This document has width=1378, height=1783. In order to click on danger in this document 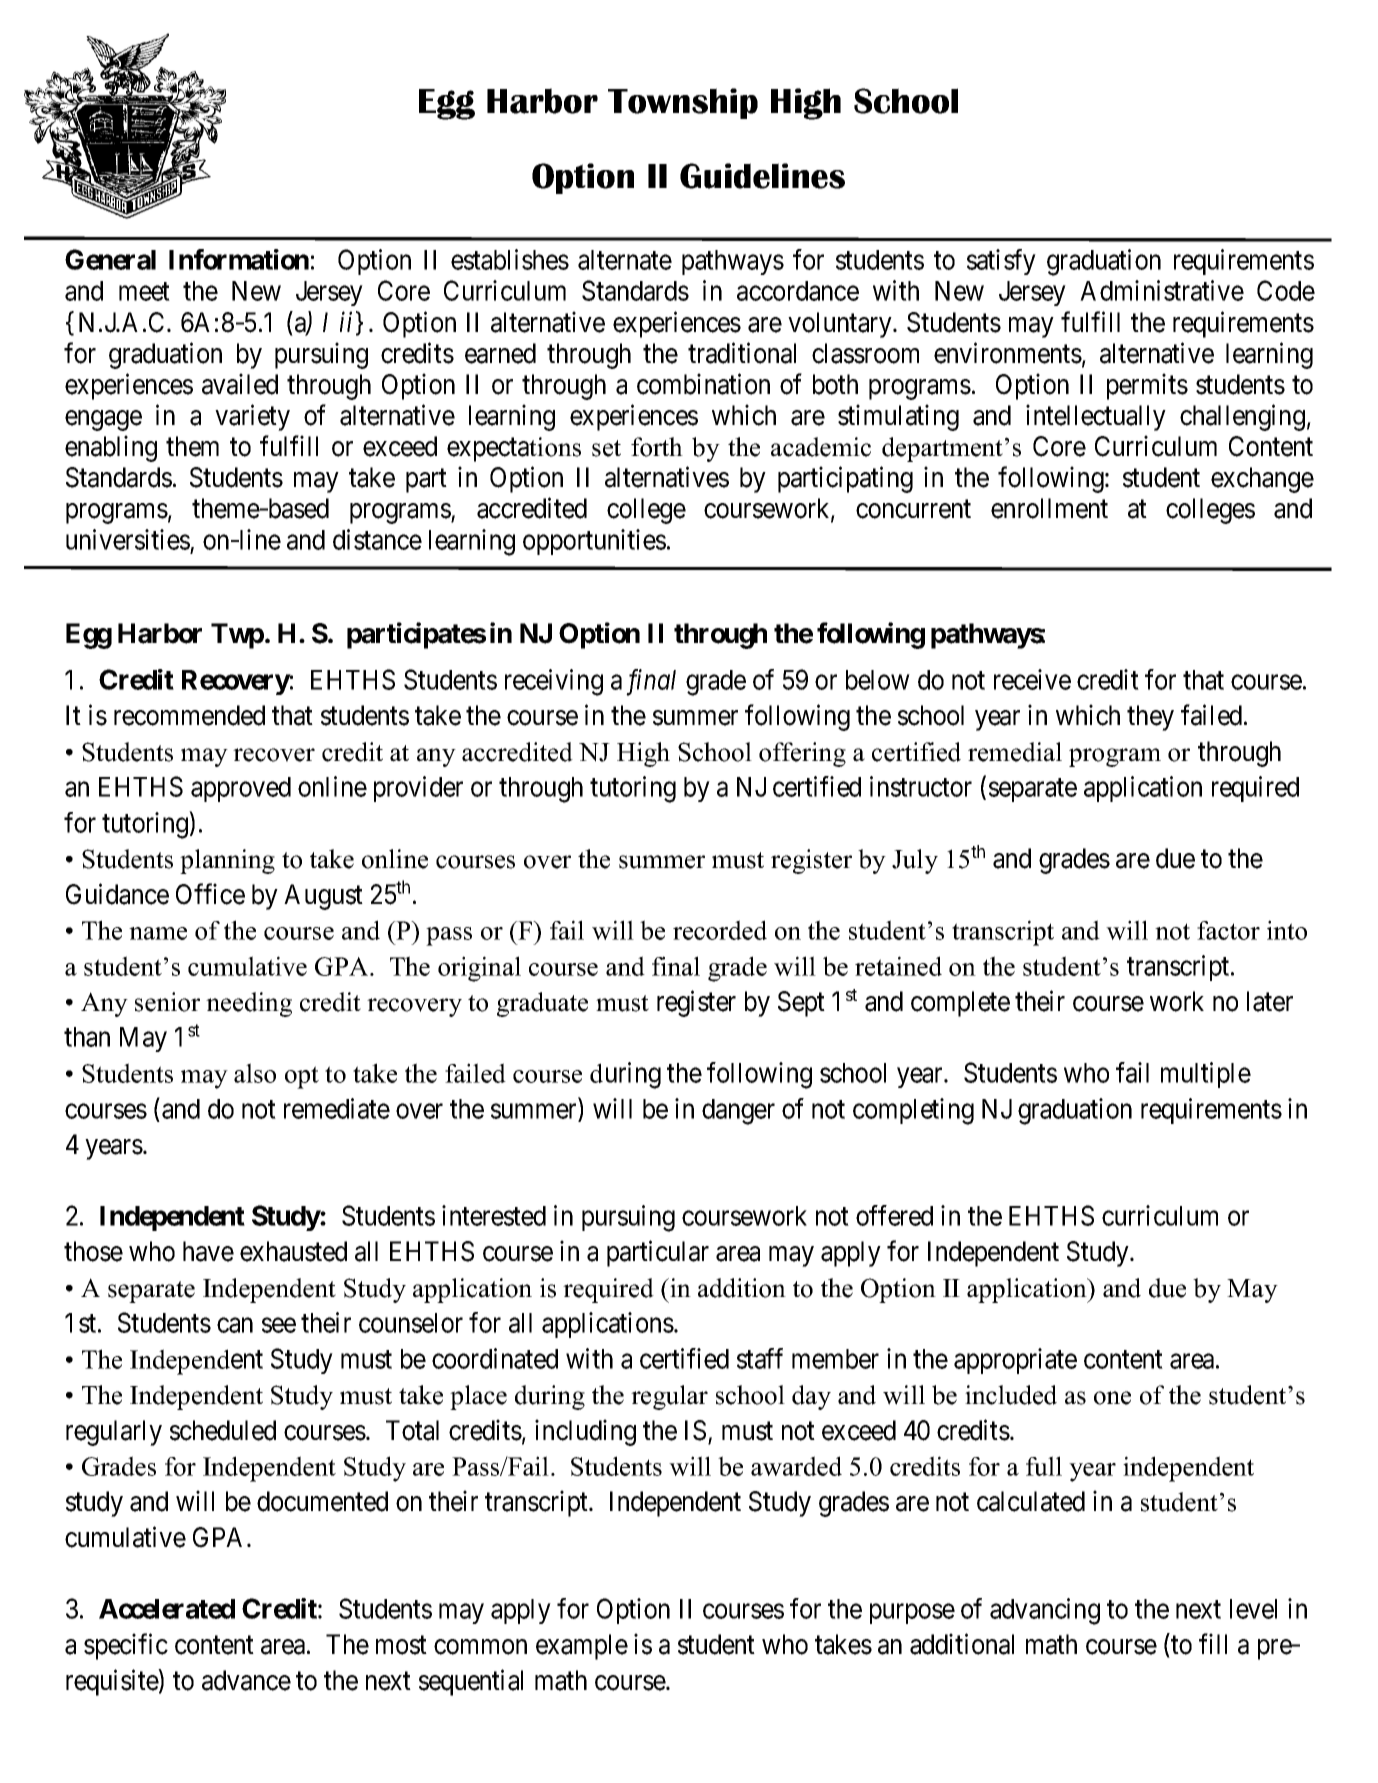, I will do `click(738, 1112)`.
